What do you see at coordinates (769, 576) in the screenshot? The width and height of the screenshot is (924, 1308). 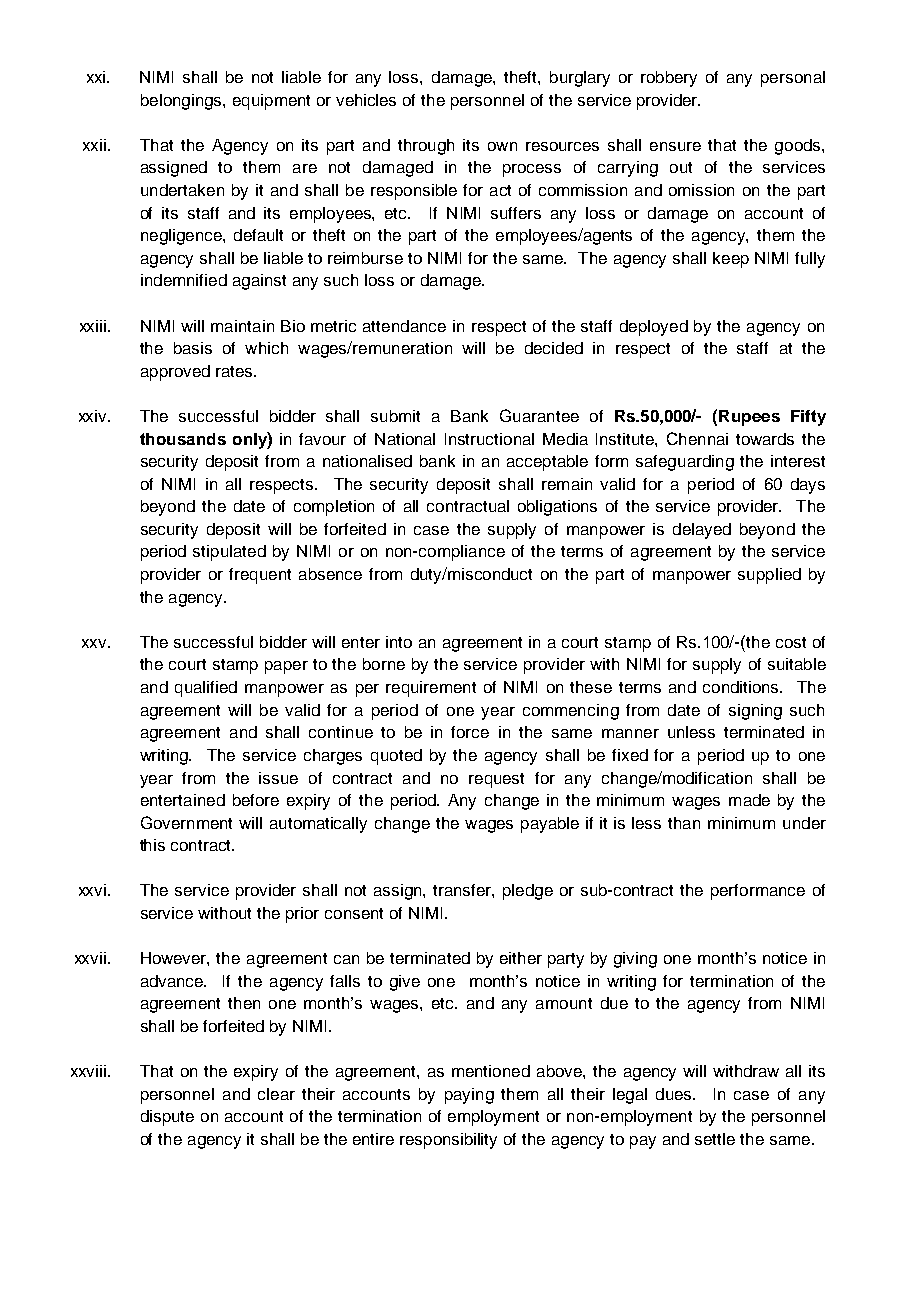 I see `supplied` at bounding box center [769, 576].
